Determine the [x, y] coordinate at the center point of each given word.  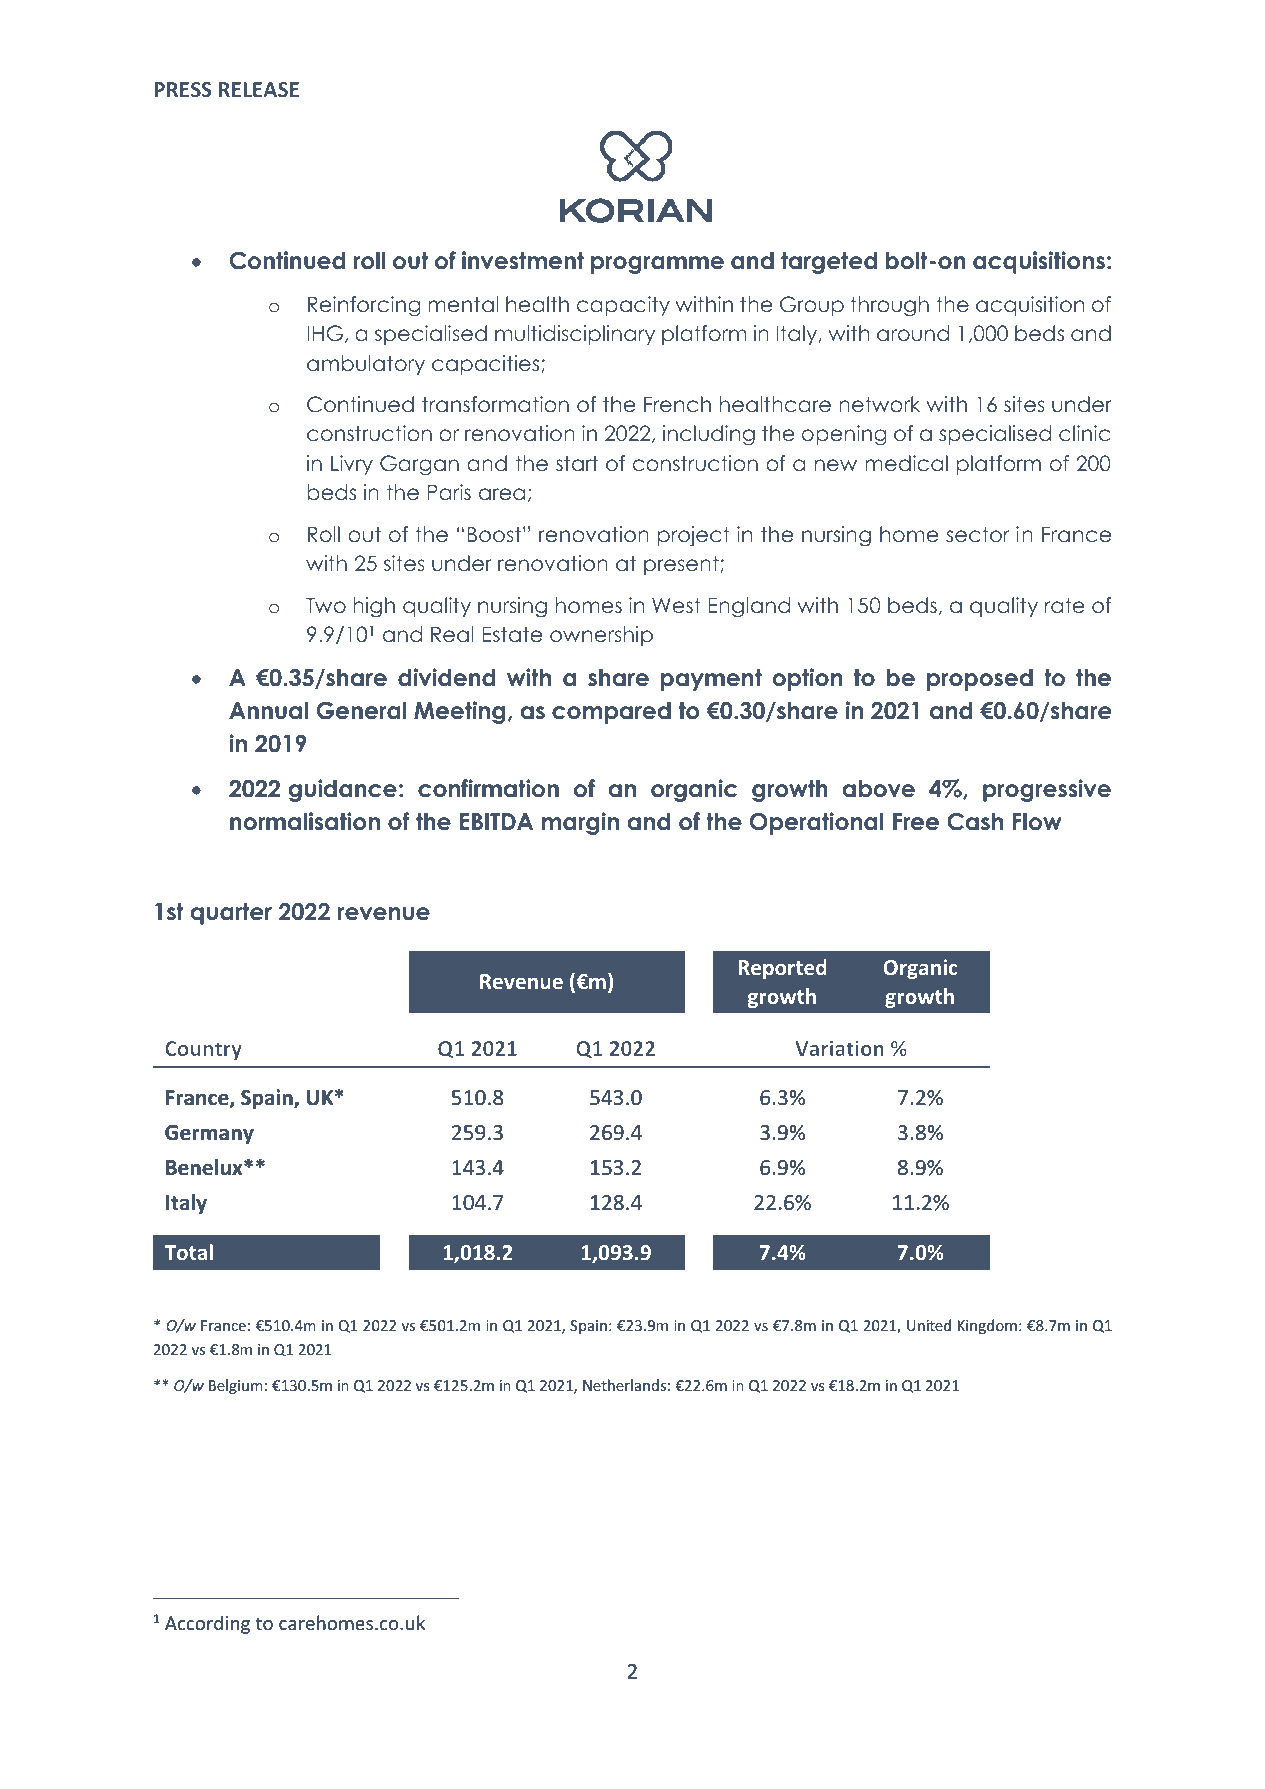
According [207, 1624]
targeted [829, 262]
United [929, 1325]
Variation [839, 1048]
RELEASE [259, 89]
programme [657, 265]
